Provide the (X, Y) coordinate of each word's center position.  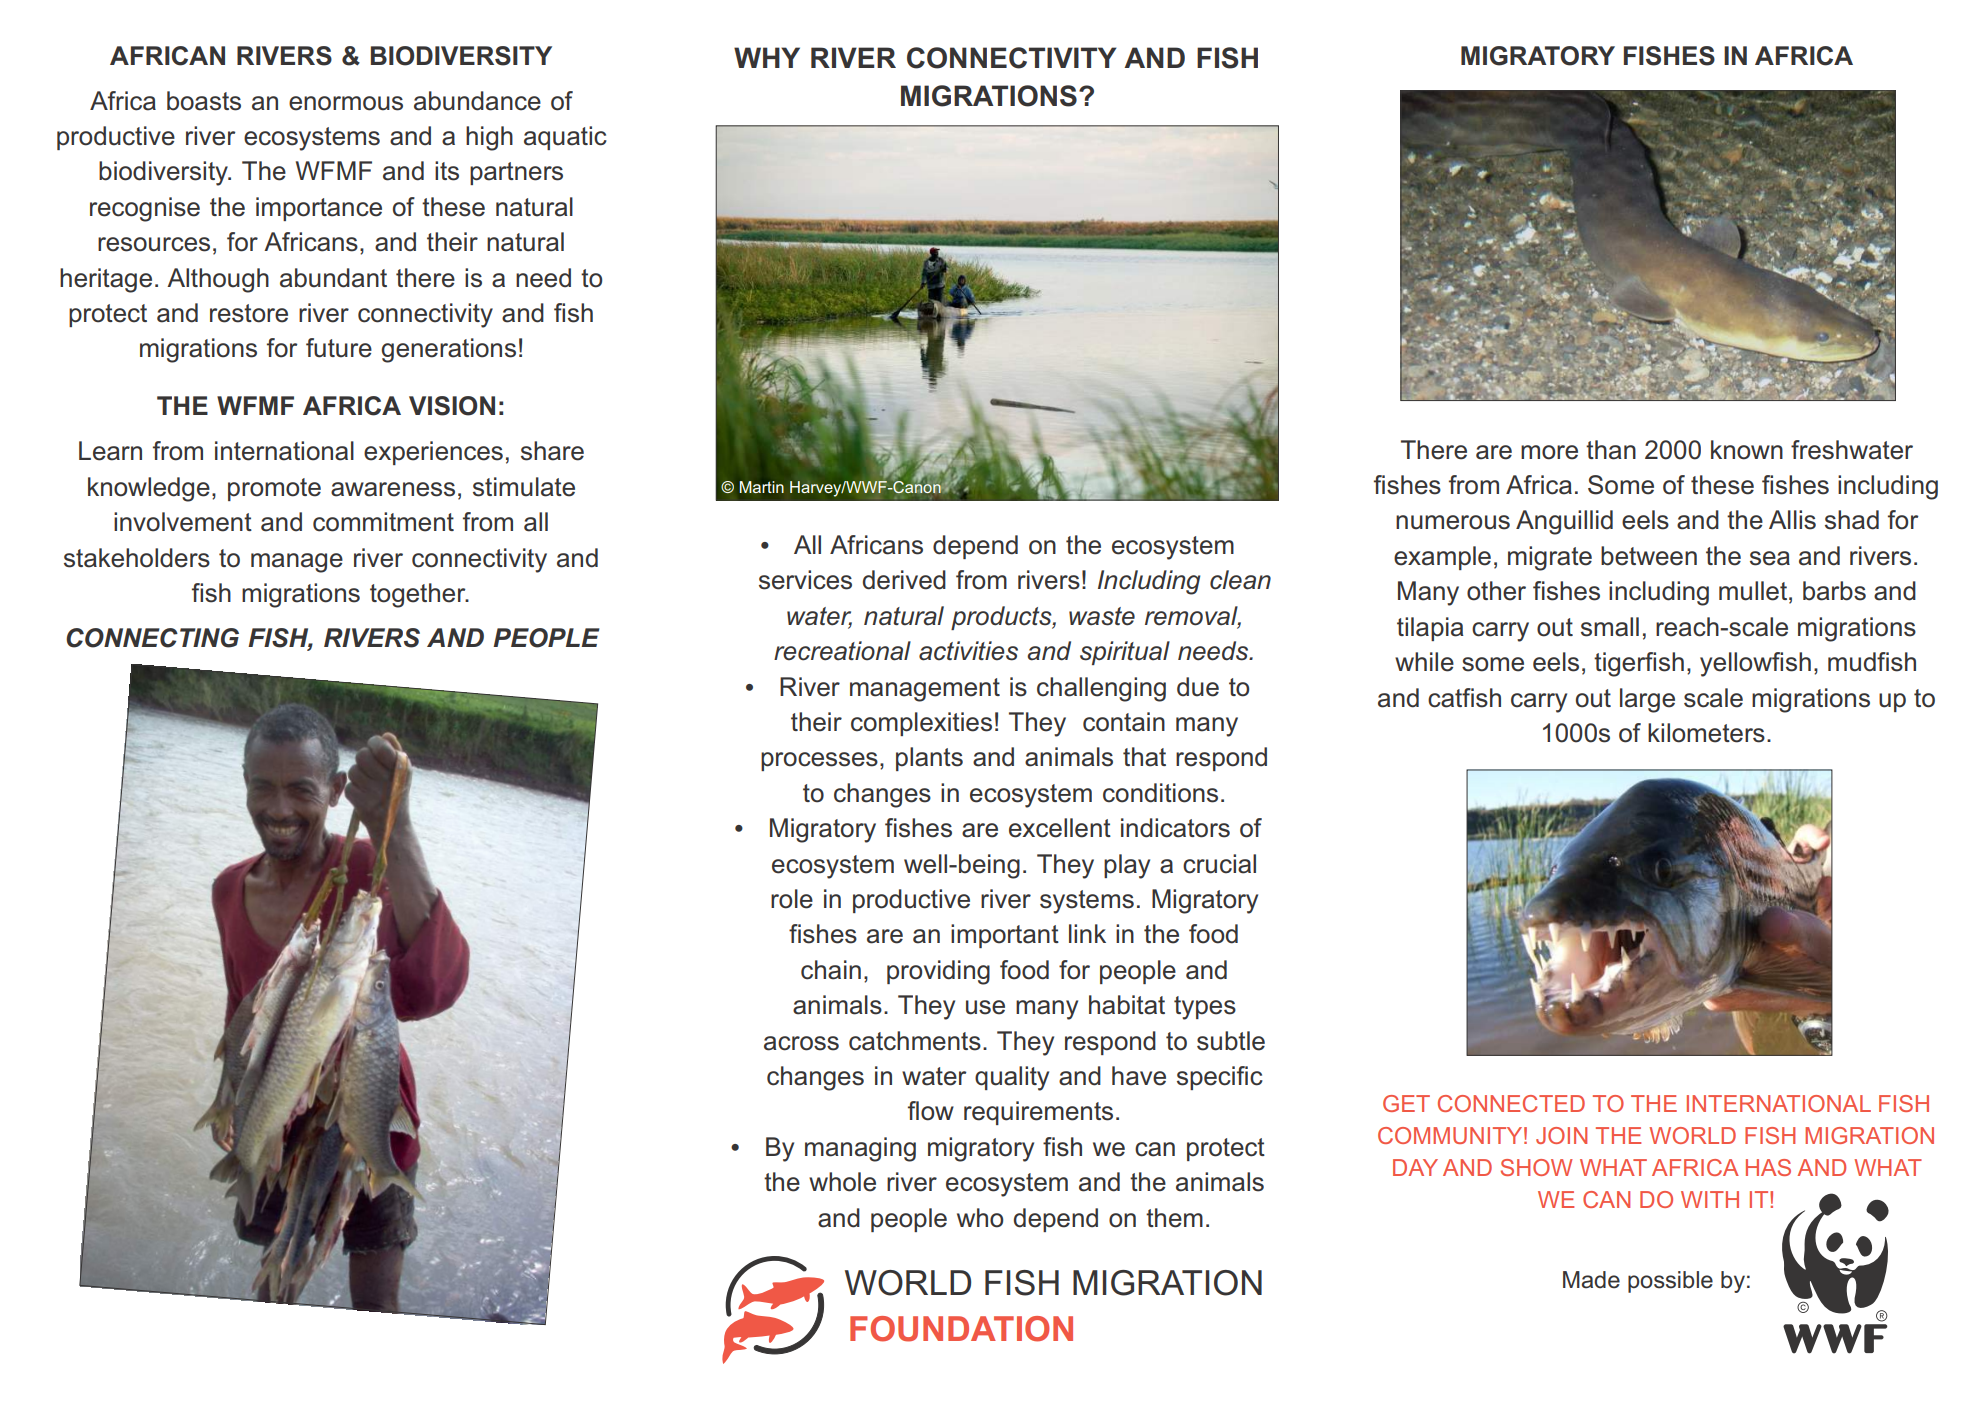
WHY (767, 57)
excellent (1060, 828)
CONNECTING (152, 638)
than (1611, 450)
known (1747, 450)
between (1649, 556)
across (801, 1043)
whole (842, 1182)
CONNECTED (1511, 1103)
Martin (762, 487)
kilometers (1706, 733)
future (339, 348)
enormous (346, 103)
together (419, 595)
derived (904, 580)
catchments (915, 1041)
